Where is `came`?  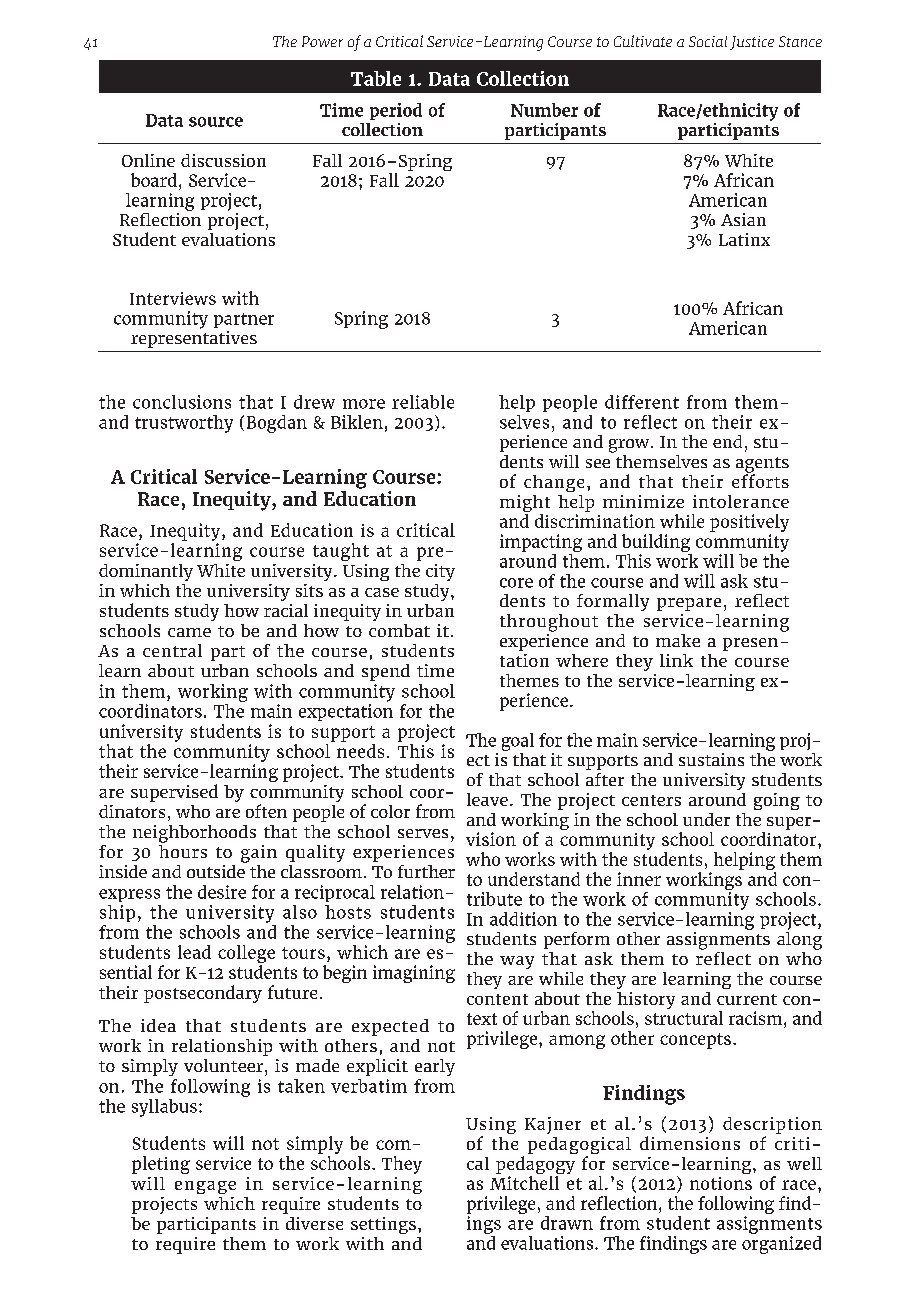 came is located at coordinates (189, 632).
